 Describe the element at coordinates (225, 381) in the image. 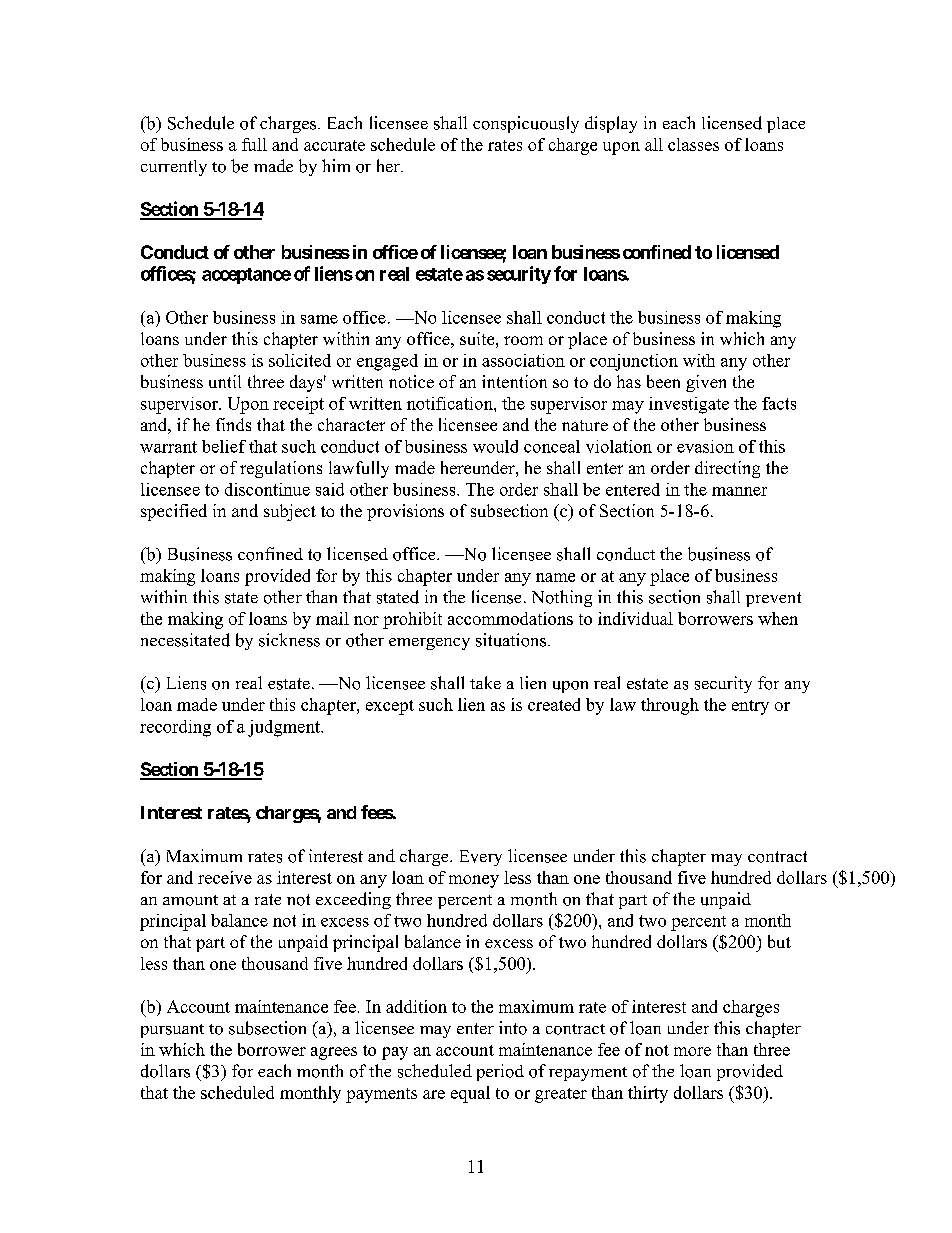

I see `until` at that location.
